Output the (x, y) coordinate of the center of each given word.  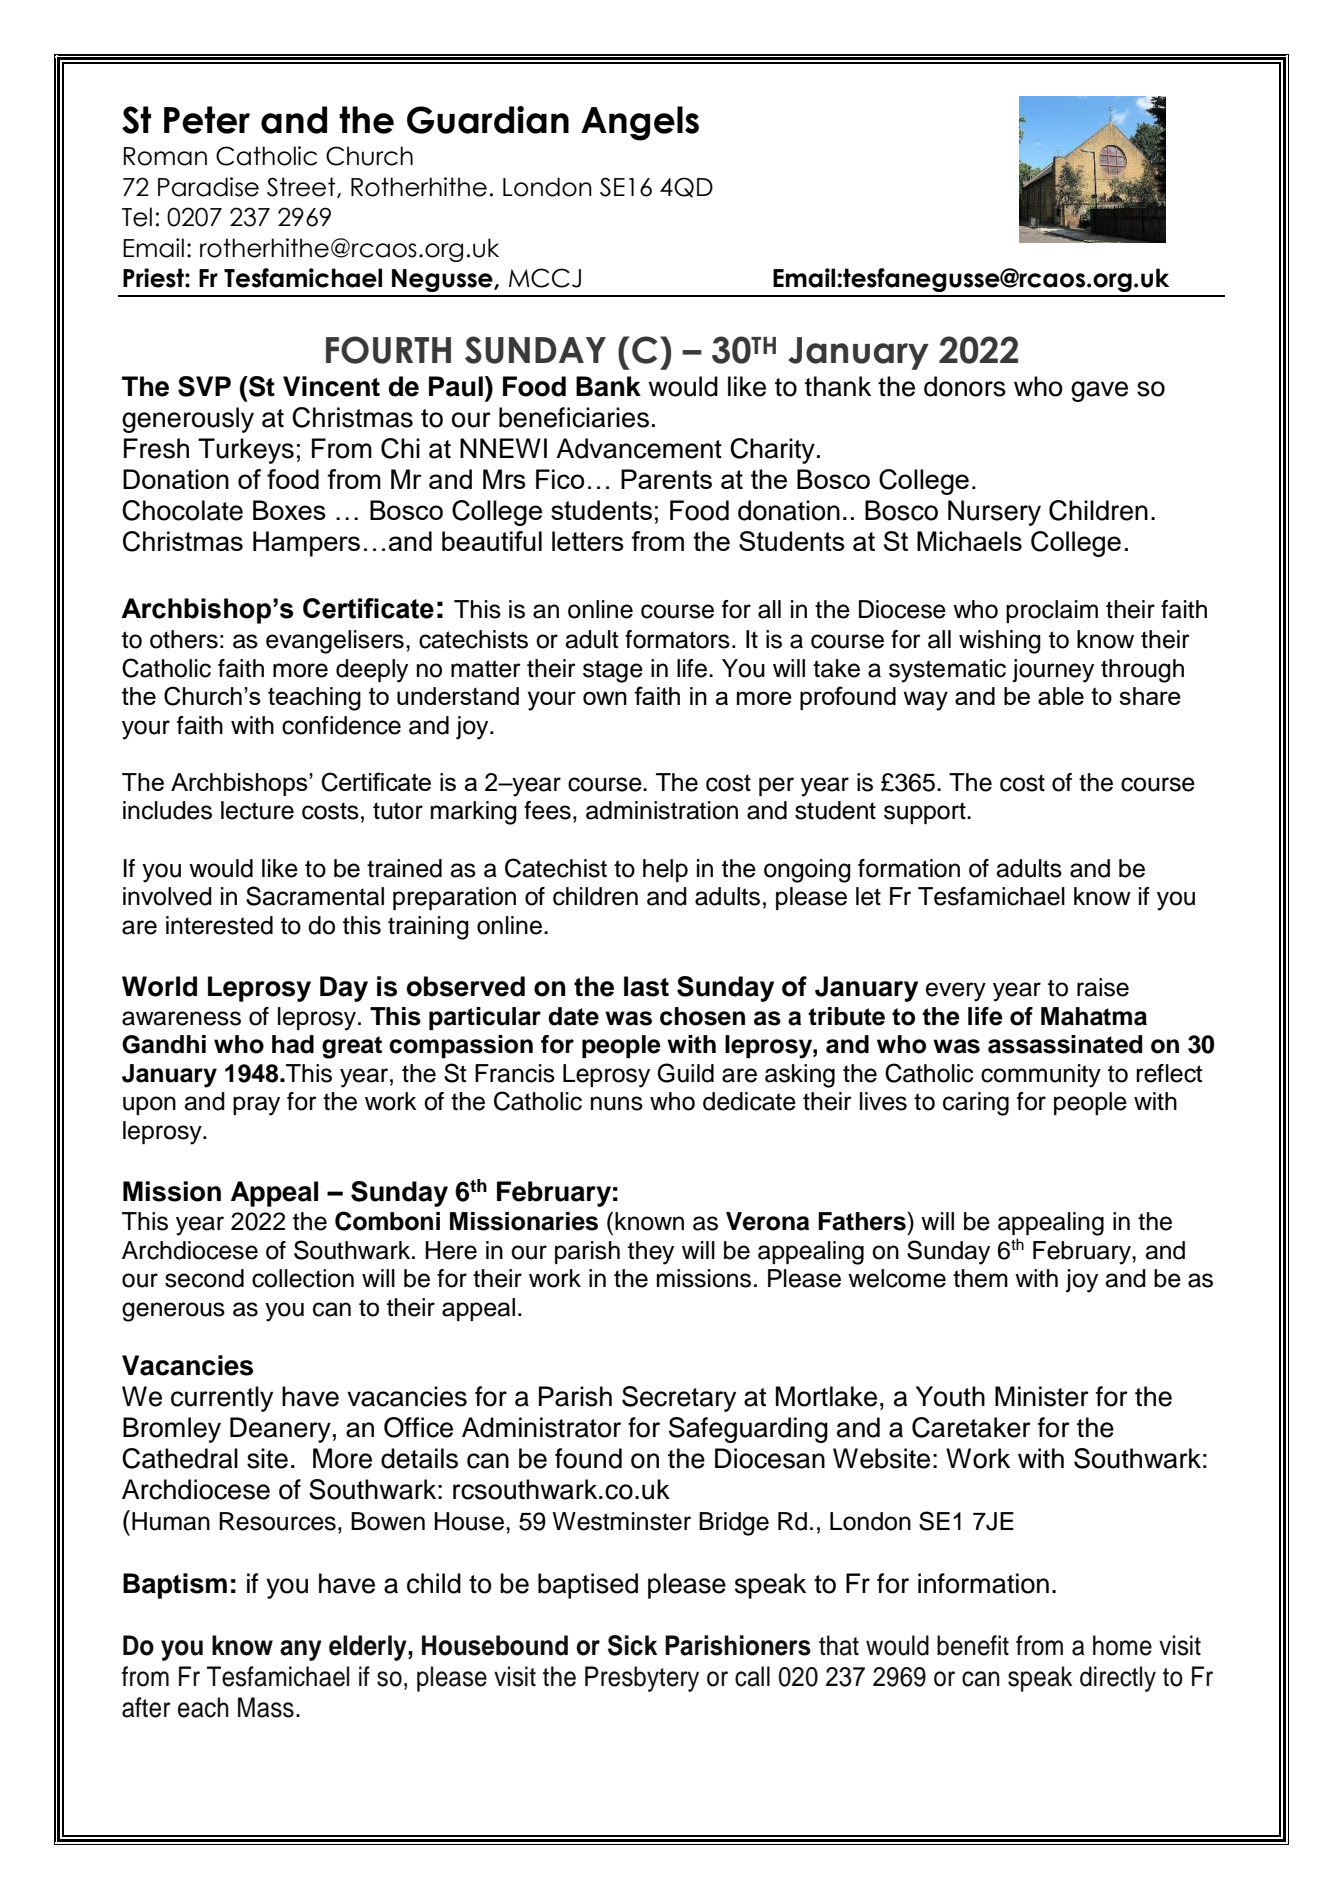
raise (1103, 987)
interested (219, 925)
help (665, 870)
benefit (973, 1645)
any (301, 1650)
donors (965, 386)
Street (302, 187)
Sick (632, 1645)
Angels (640, 123)
